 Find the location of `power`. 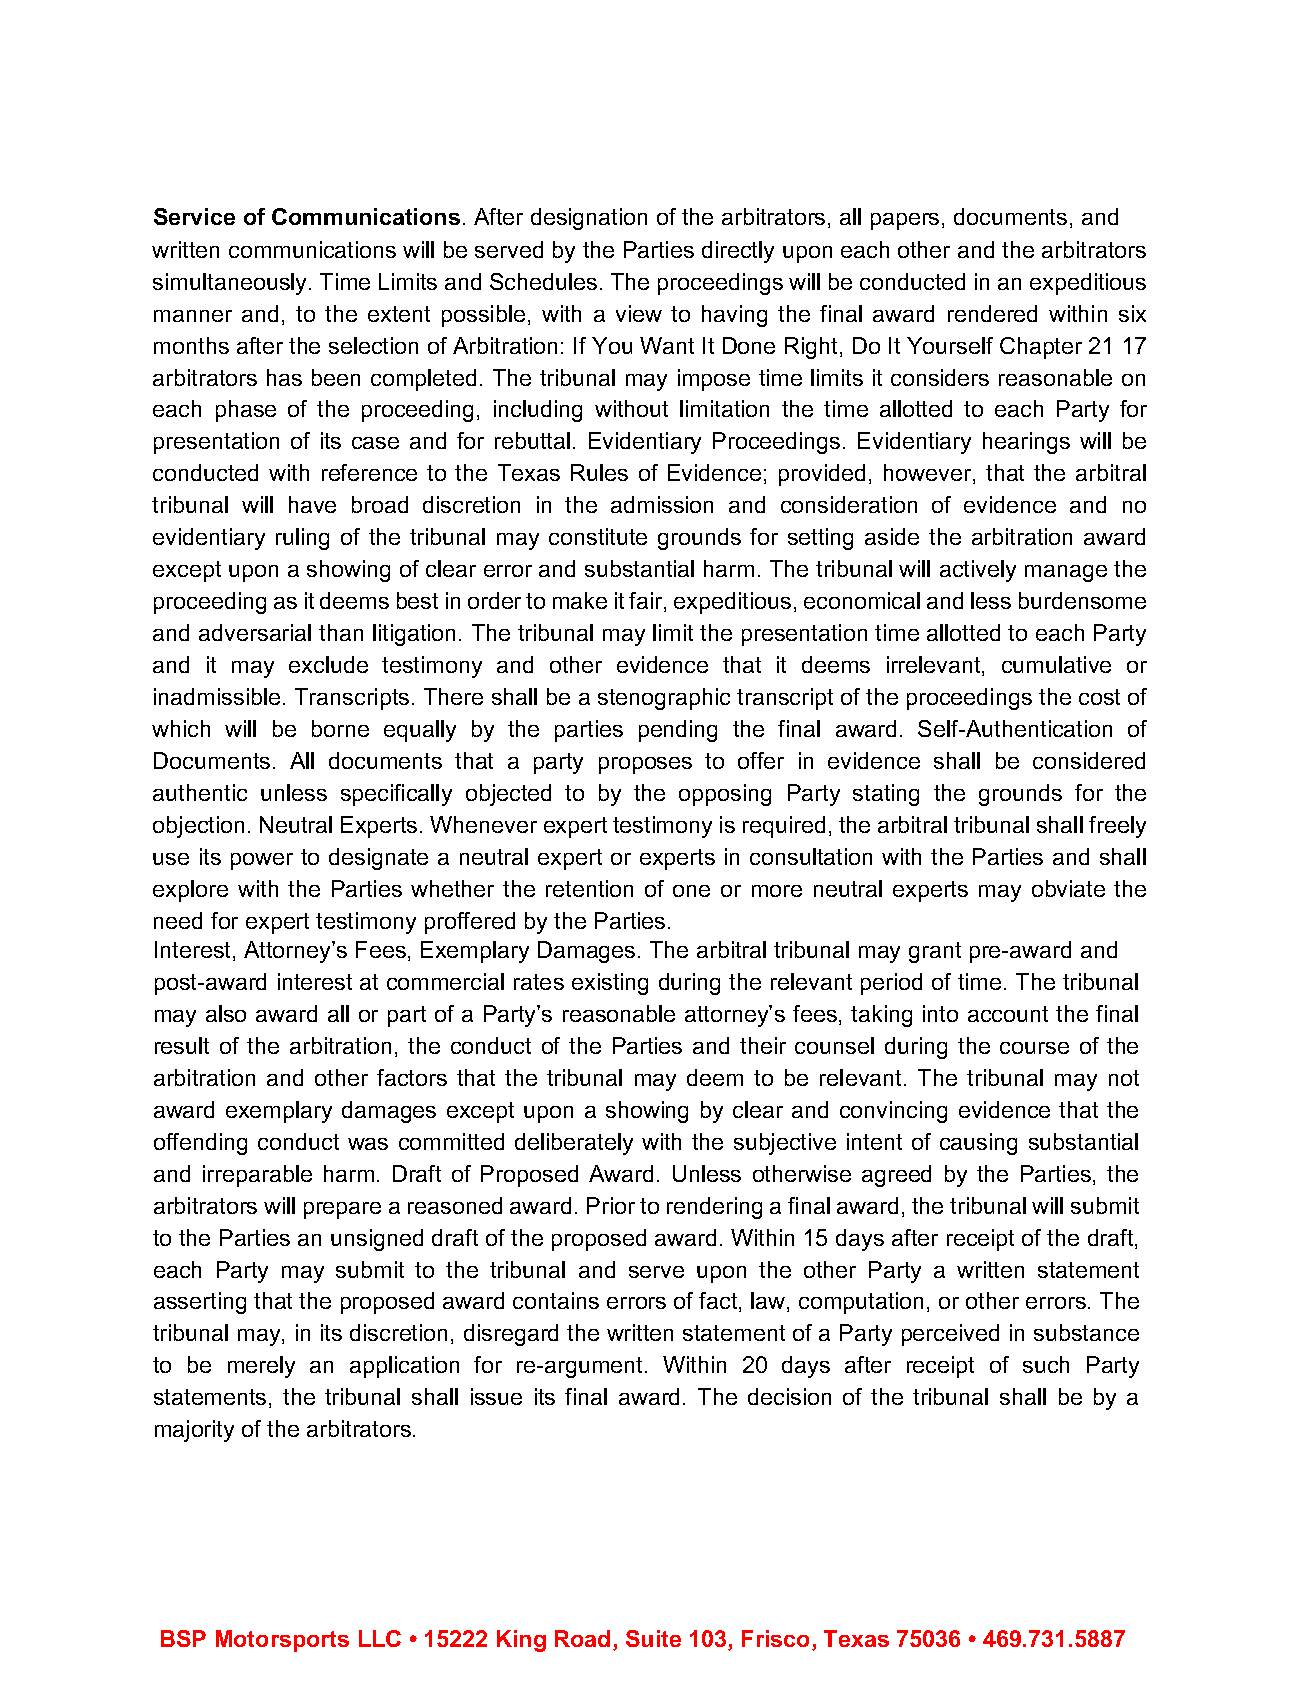

power is located at coordinates (262, 861).
